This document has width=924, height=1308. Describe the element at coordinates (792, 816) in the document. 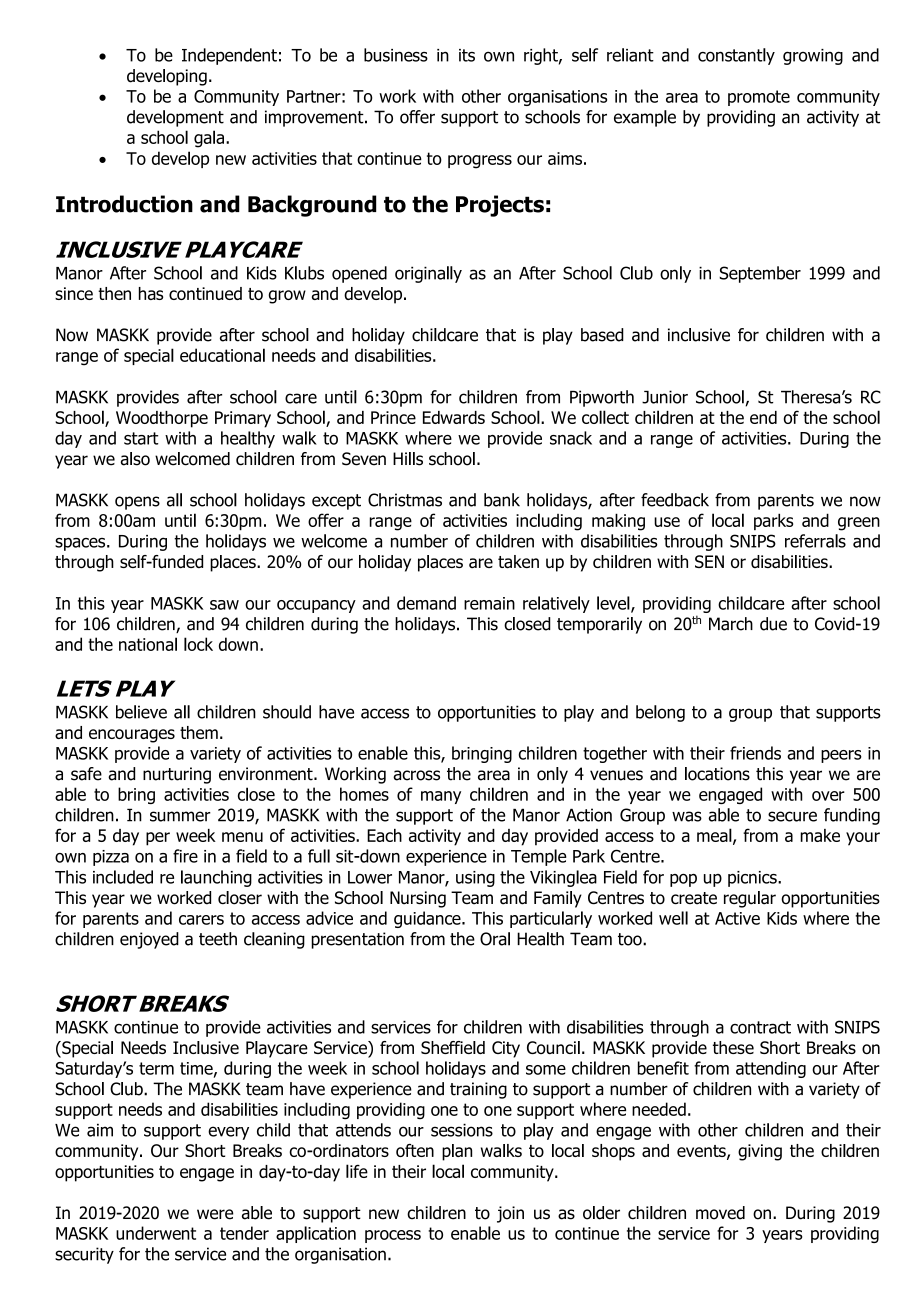

I see `secure` at that location.
